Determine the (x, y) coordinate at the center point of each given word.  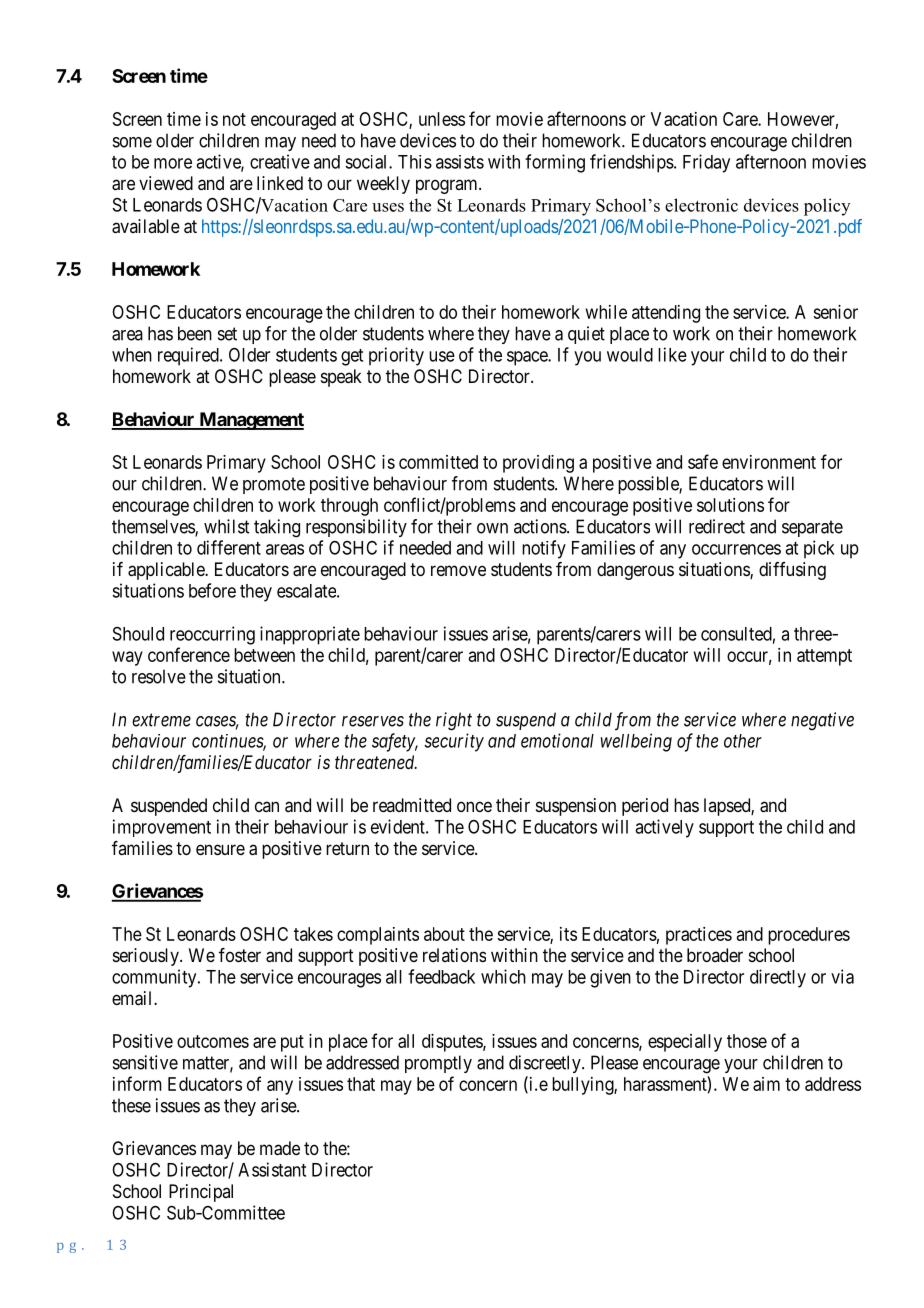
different (229, 547)
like (672, 354)
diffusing (792, 571)
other (743, 741)
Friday (706, 163)
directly (778, 978)
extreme (161, 720)
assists (460, 162)
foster (240, 955)
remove (458, 570)
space (528, 358)
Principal (201, 1193)
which (503, 976)
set (227, 334)
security (454, 742)
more (173, 163)
